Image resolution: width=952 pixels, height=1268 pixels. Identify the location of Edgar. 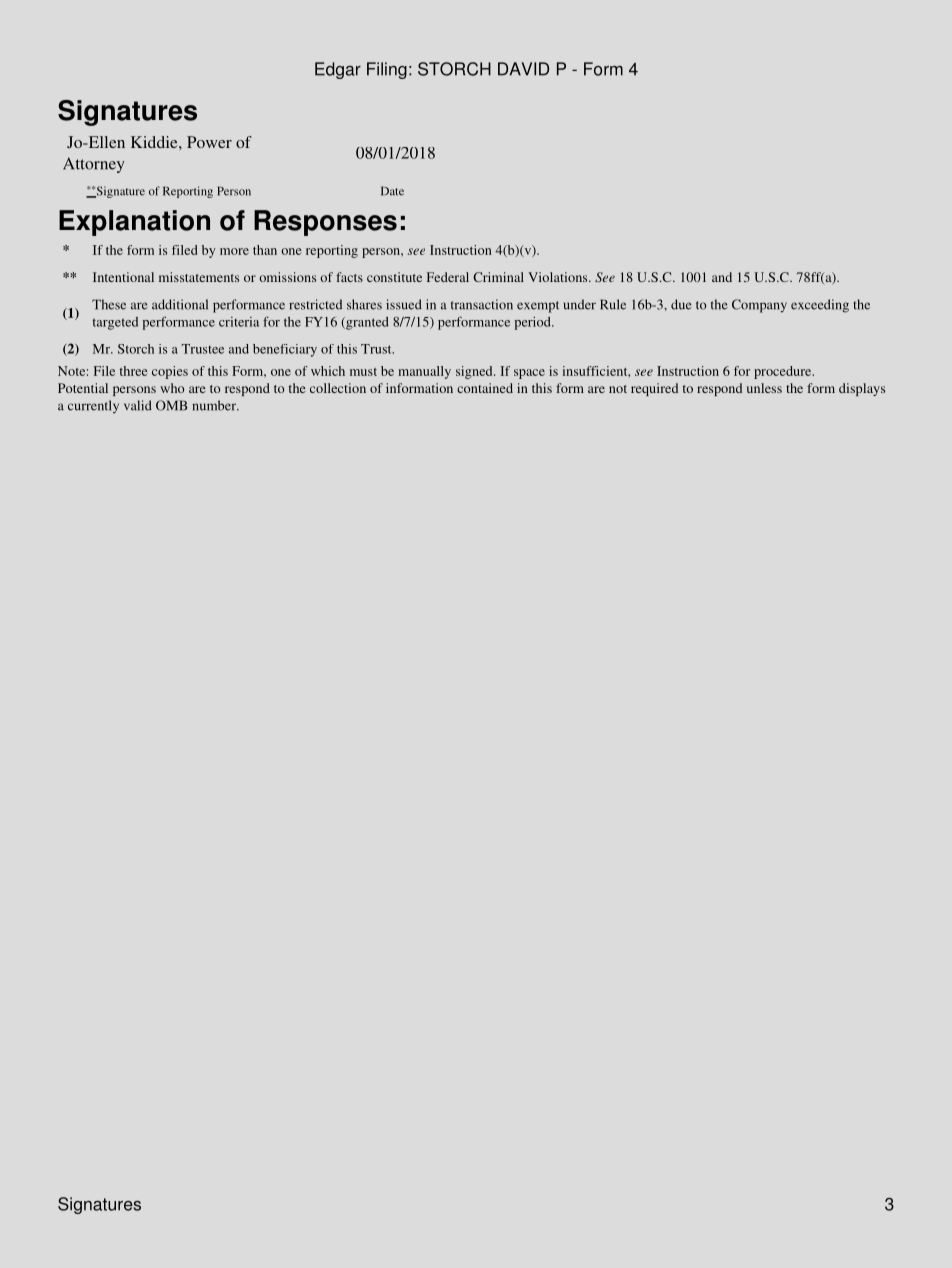
(338, 70).
